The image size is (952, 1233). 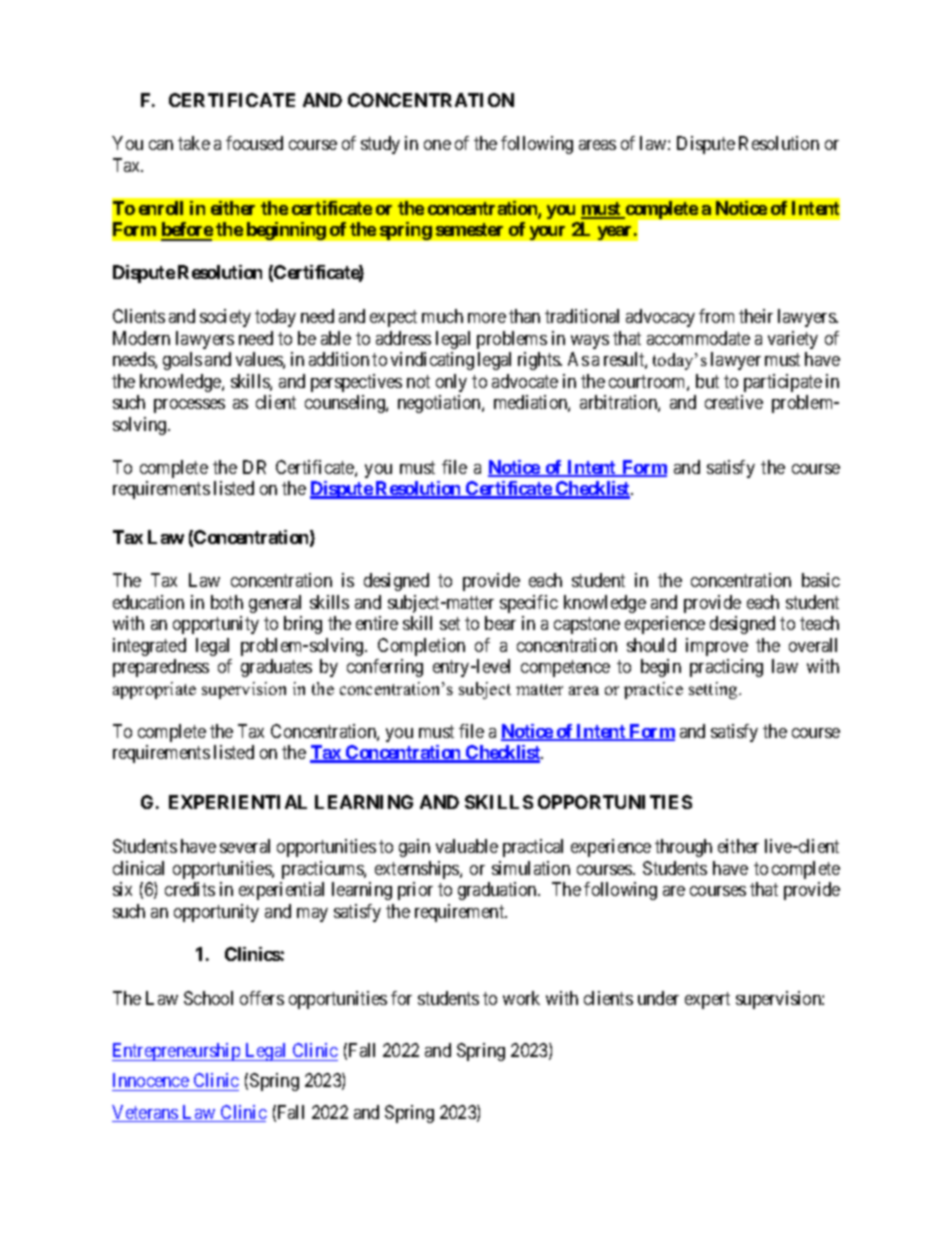 I want to click on work, so click(x=521, y=998).
